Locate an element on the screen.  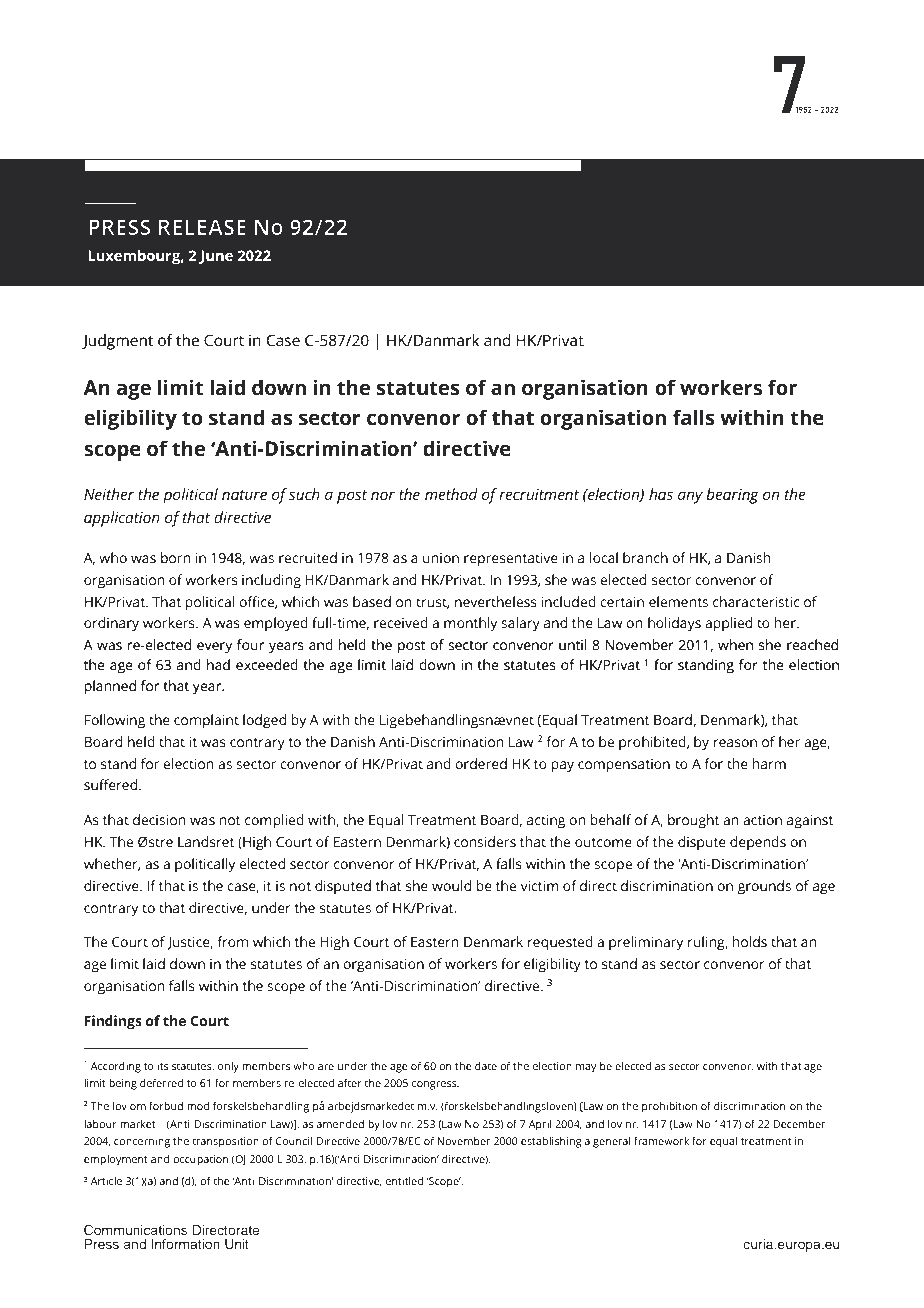
requested is located at coordinates (560, 943).
